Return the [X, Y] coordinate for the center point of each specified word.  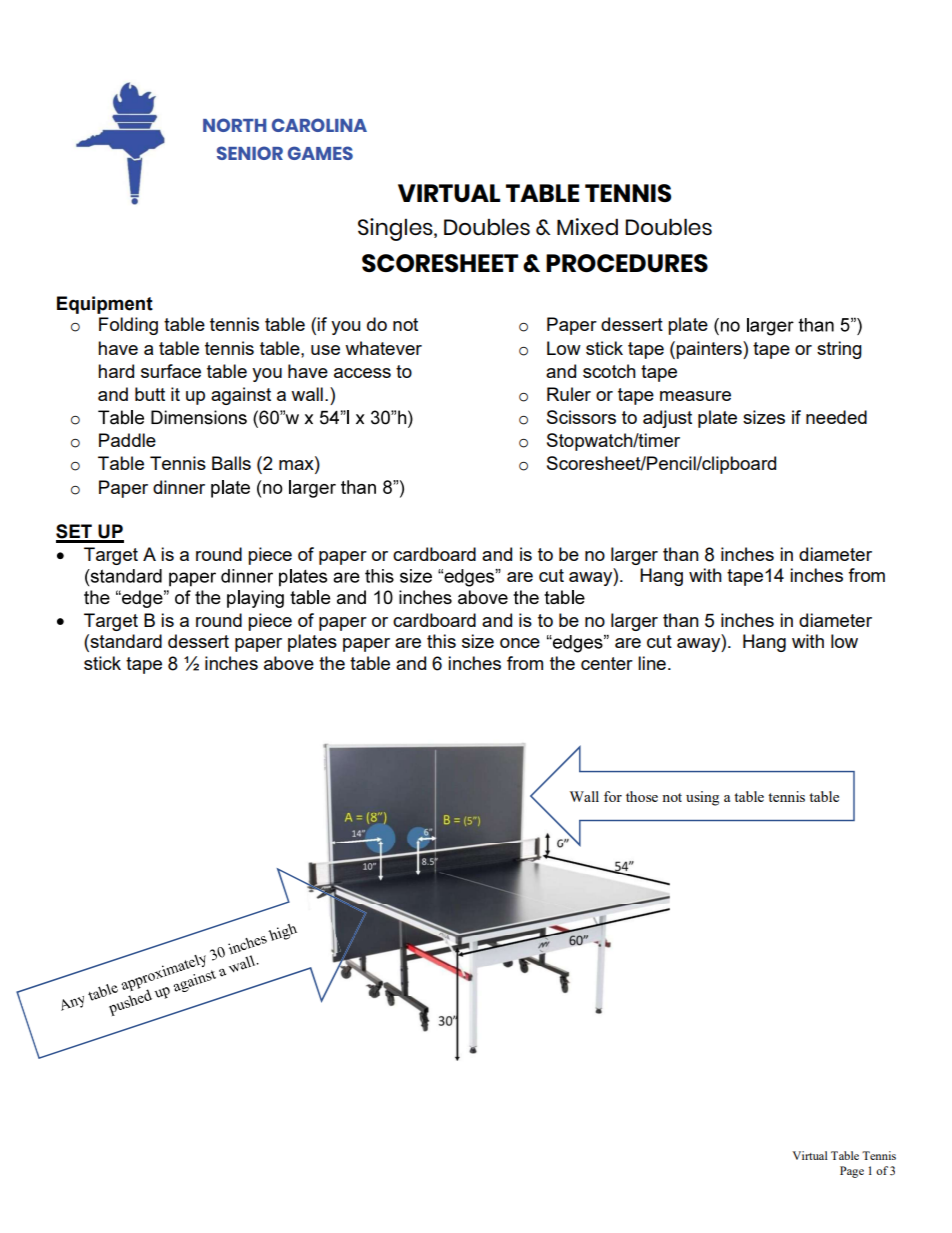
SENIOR [250, 153]
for [613, 796]
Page [852, 1172]
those [642, 796]
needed [836, 417]
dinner [179, 487]
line [652, 663]
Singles [396, 229]
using [702, 798]
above [289, 663]
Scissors [581, 417]
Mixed [587, 226]
